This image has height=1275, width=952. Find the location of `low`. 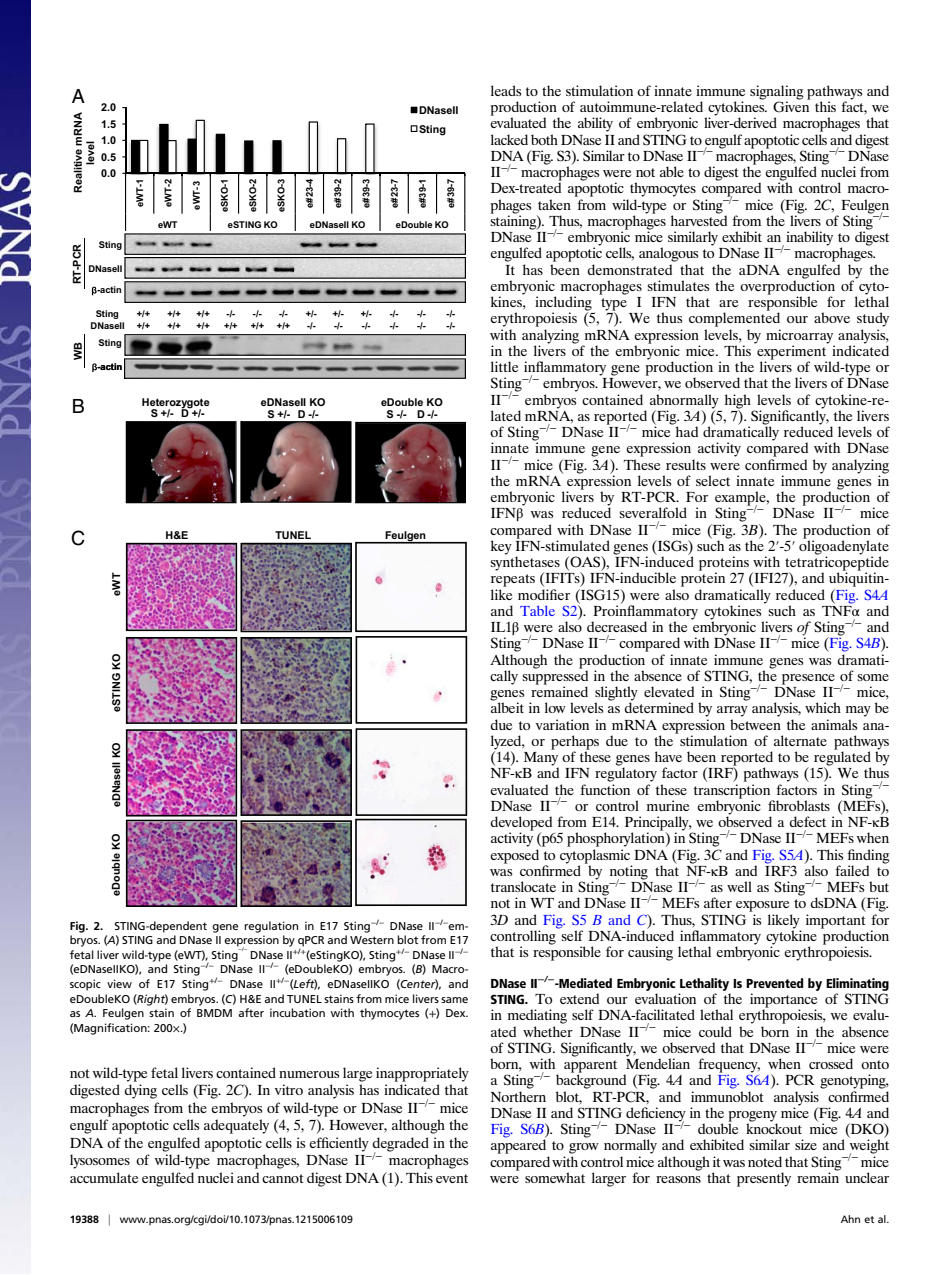

low is located at coordinates (555, 707).
